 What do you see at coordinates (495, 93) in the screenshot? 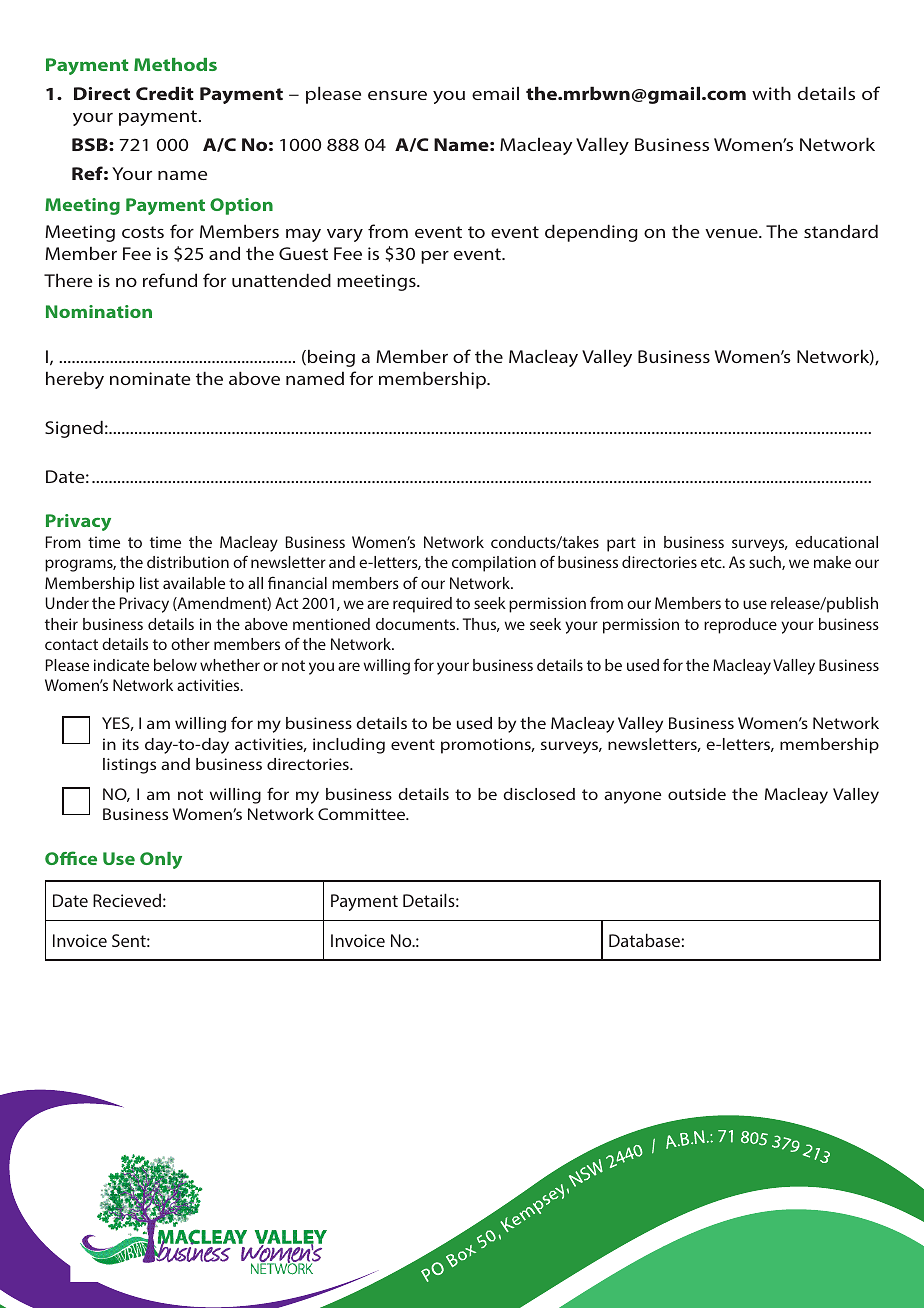
I see `email` at bounding box center [495, 93].
